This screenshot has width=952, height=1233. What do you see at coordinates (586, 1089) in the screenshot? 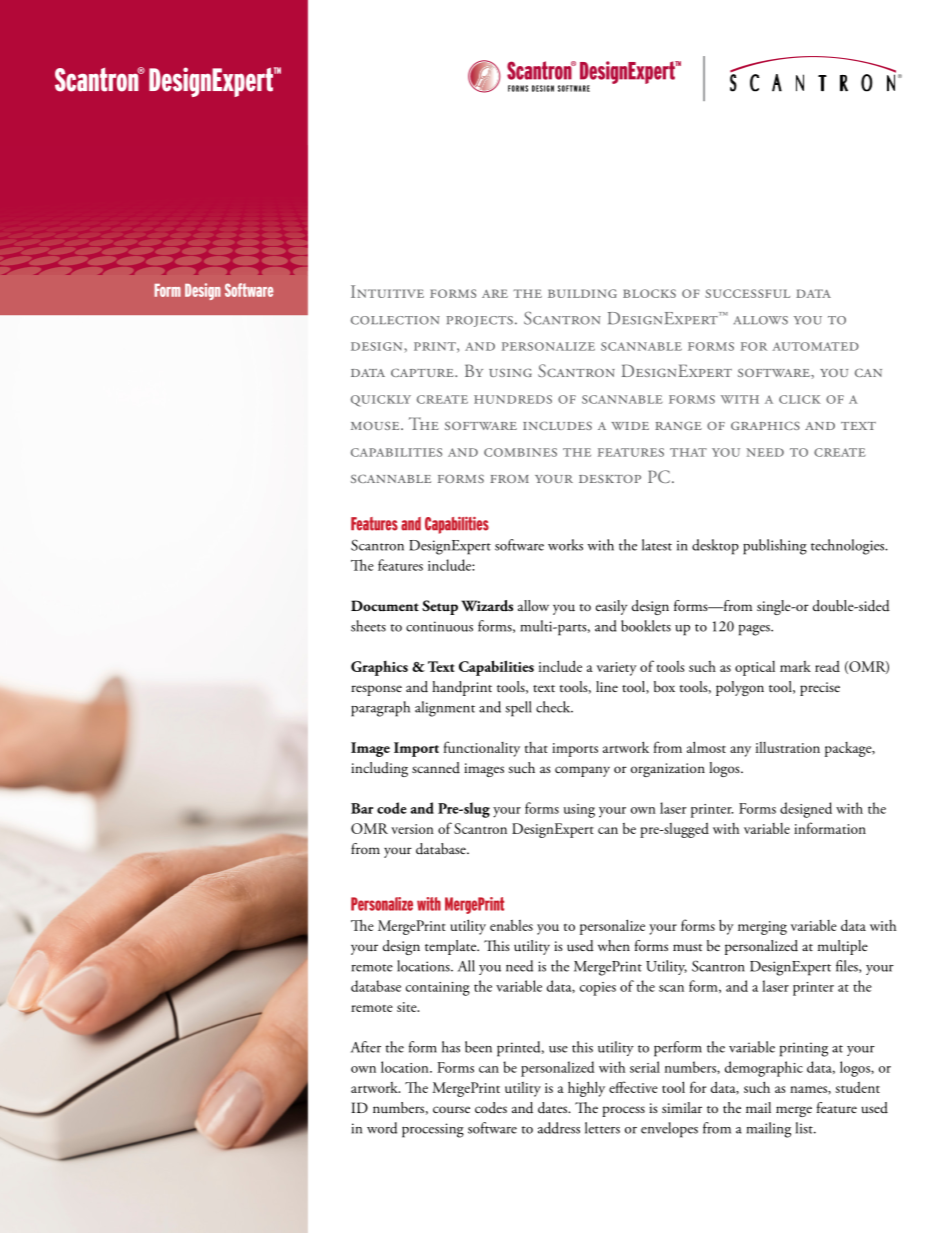
I see `highly` at bounding box center [586, 1089].
